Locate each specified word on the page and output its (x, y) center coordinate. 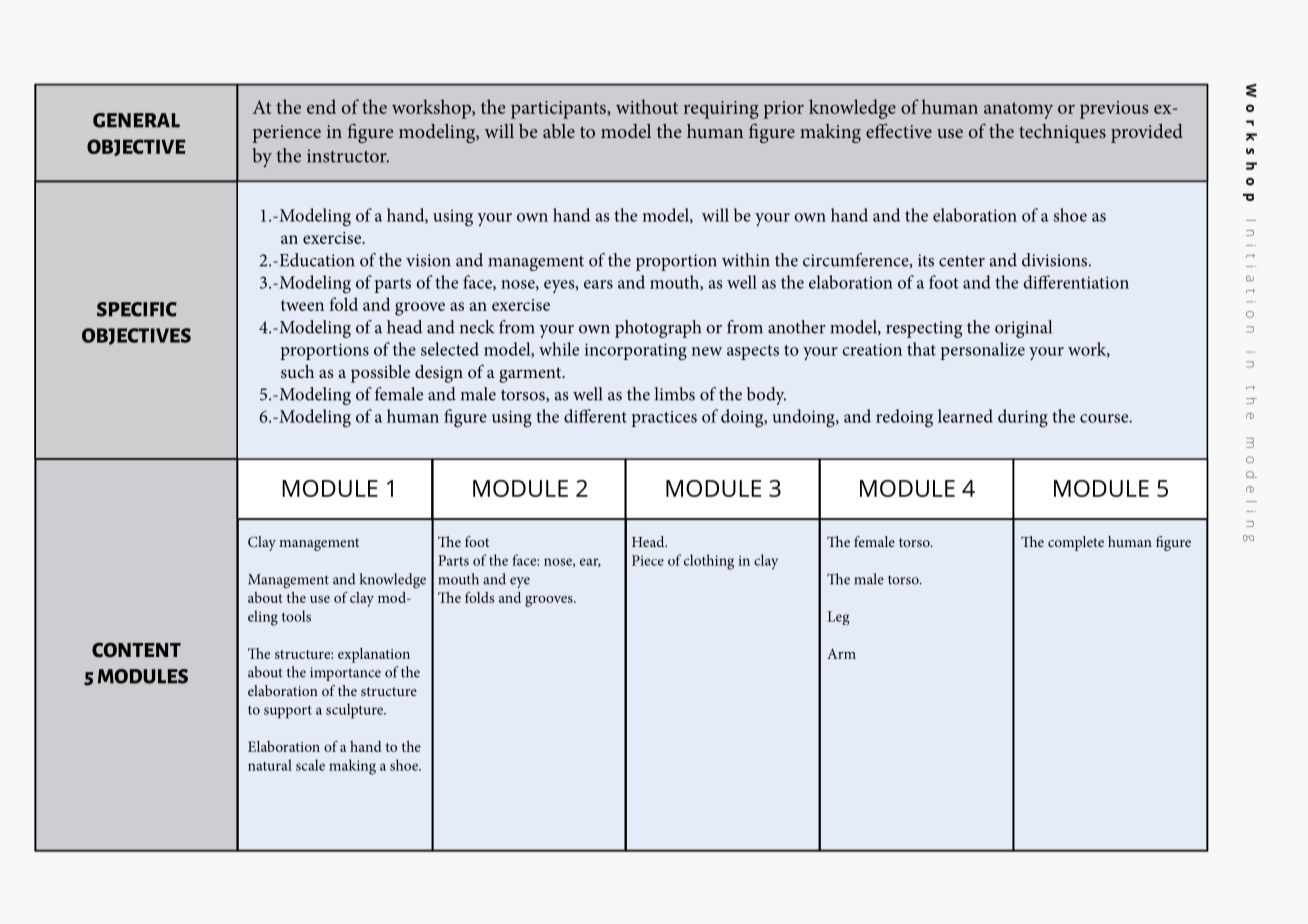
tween (302, 305)
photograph (658, 329)
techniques (1062, 133)
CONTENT (136, 650)
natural (270, 765)
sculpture (355, 711)
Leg (838, 618)
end (321, 106)
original (1023, 329)
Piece (648, 560)
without (647, 106)
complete (1076, 543)
